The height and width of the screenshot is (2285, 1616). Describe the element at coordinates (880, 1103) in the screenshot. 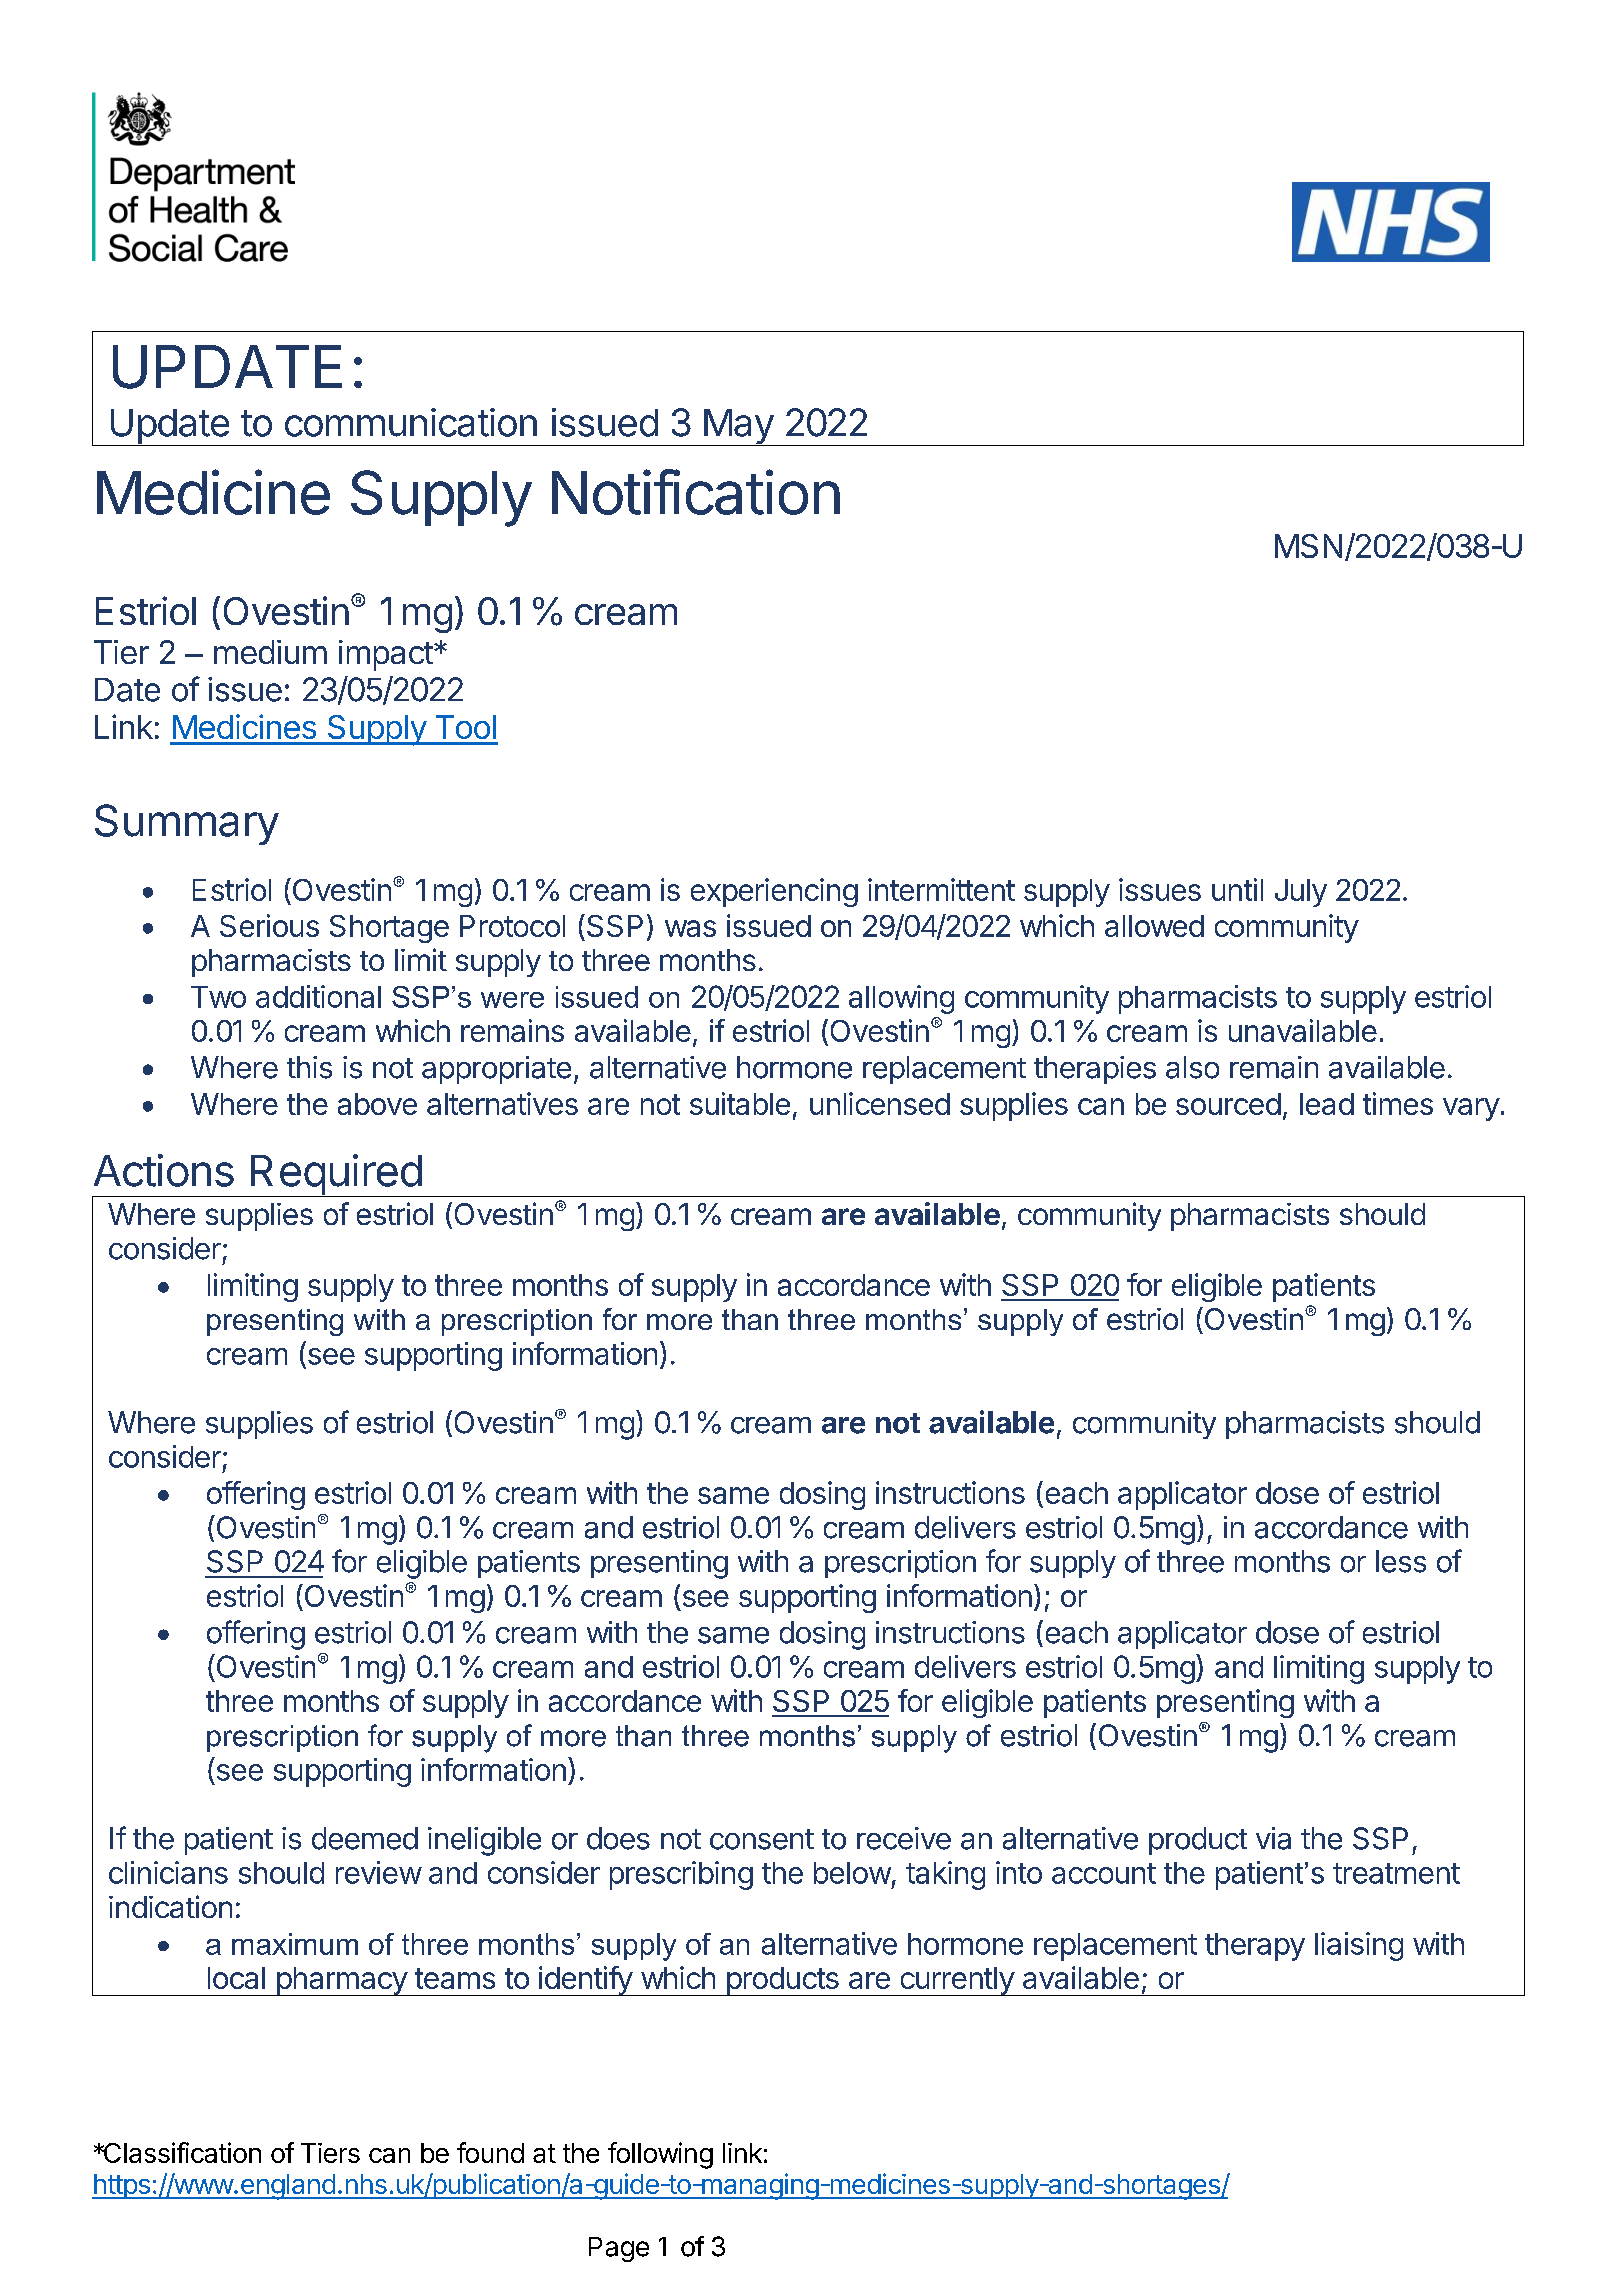

I see `unlicensed` at that location.
